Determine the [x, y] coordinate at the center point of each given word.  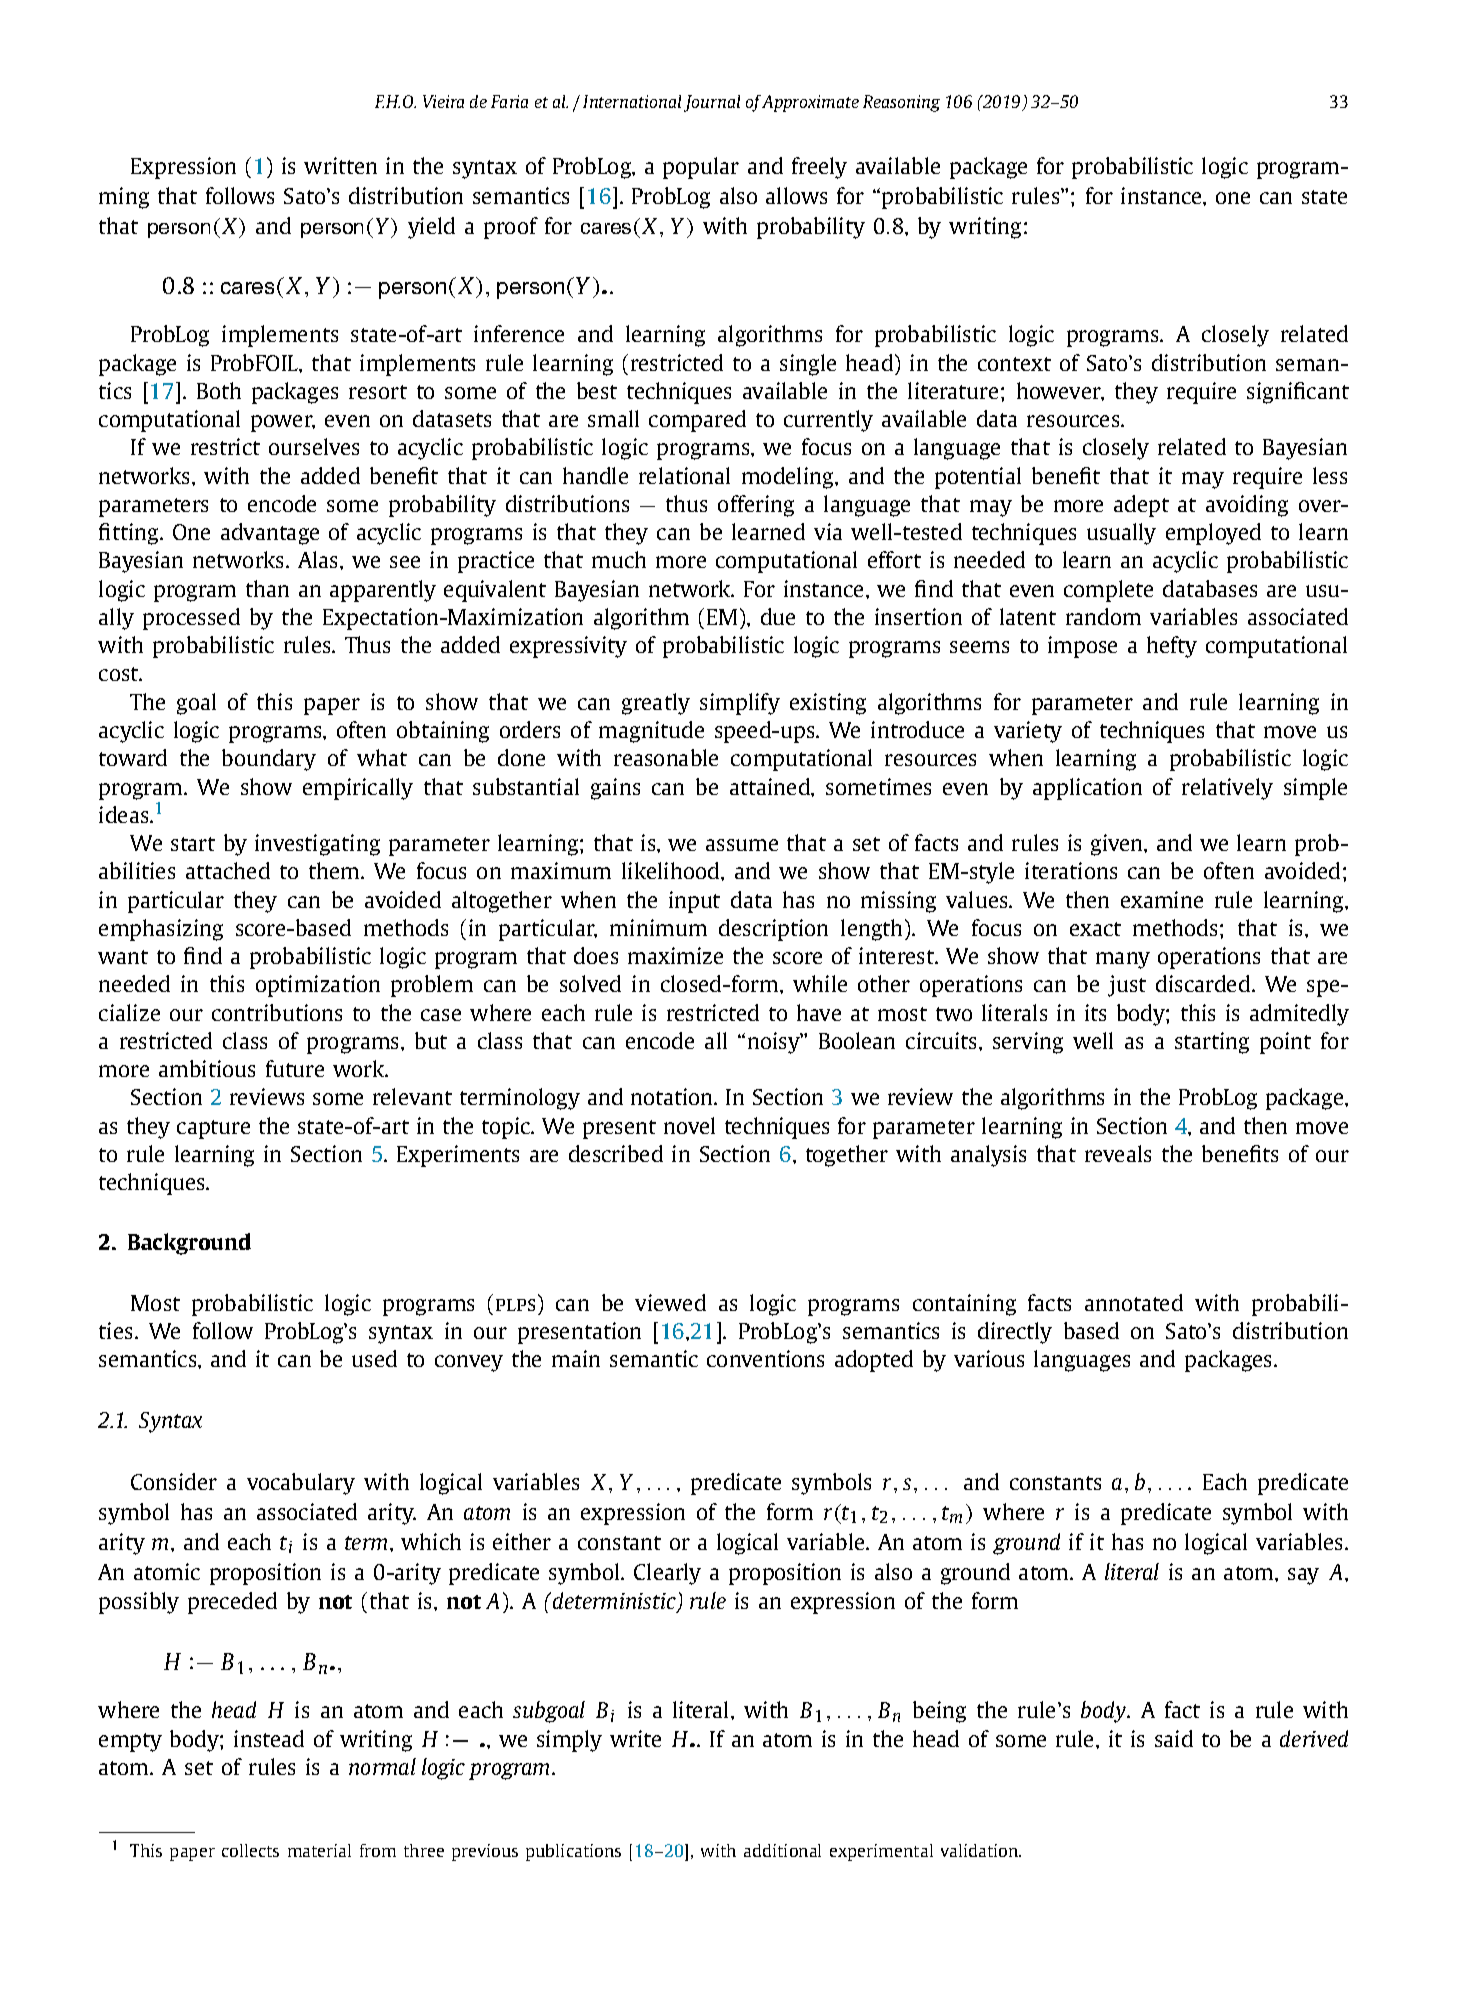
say [1303, 1576]
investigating [317, 845]
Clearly [667, 1574]
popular [701, 168]
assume [742, 845]
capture [213, 1129]
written [340, 165]
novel [689, 1125]
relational [684, 475]
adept [1141, 506]
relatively [1227, 789]
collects [250, 1850]
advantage [270, 534]
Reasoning [901, 103]
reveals [1118, 1153]
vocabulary [301, 1484]
